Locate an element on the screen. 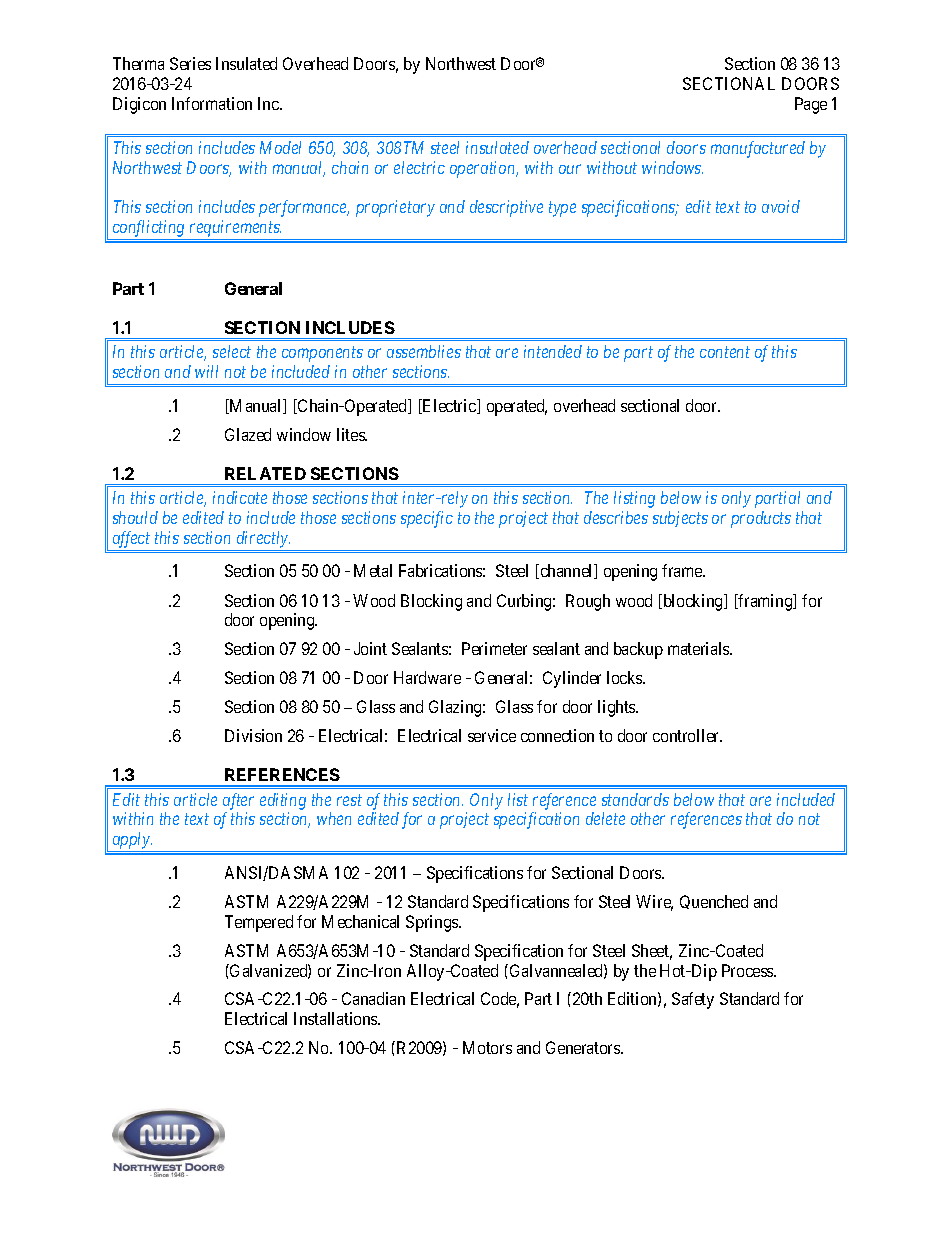 The image size is (952, 1233). manufactured is located at coordinates (758, 149).
